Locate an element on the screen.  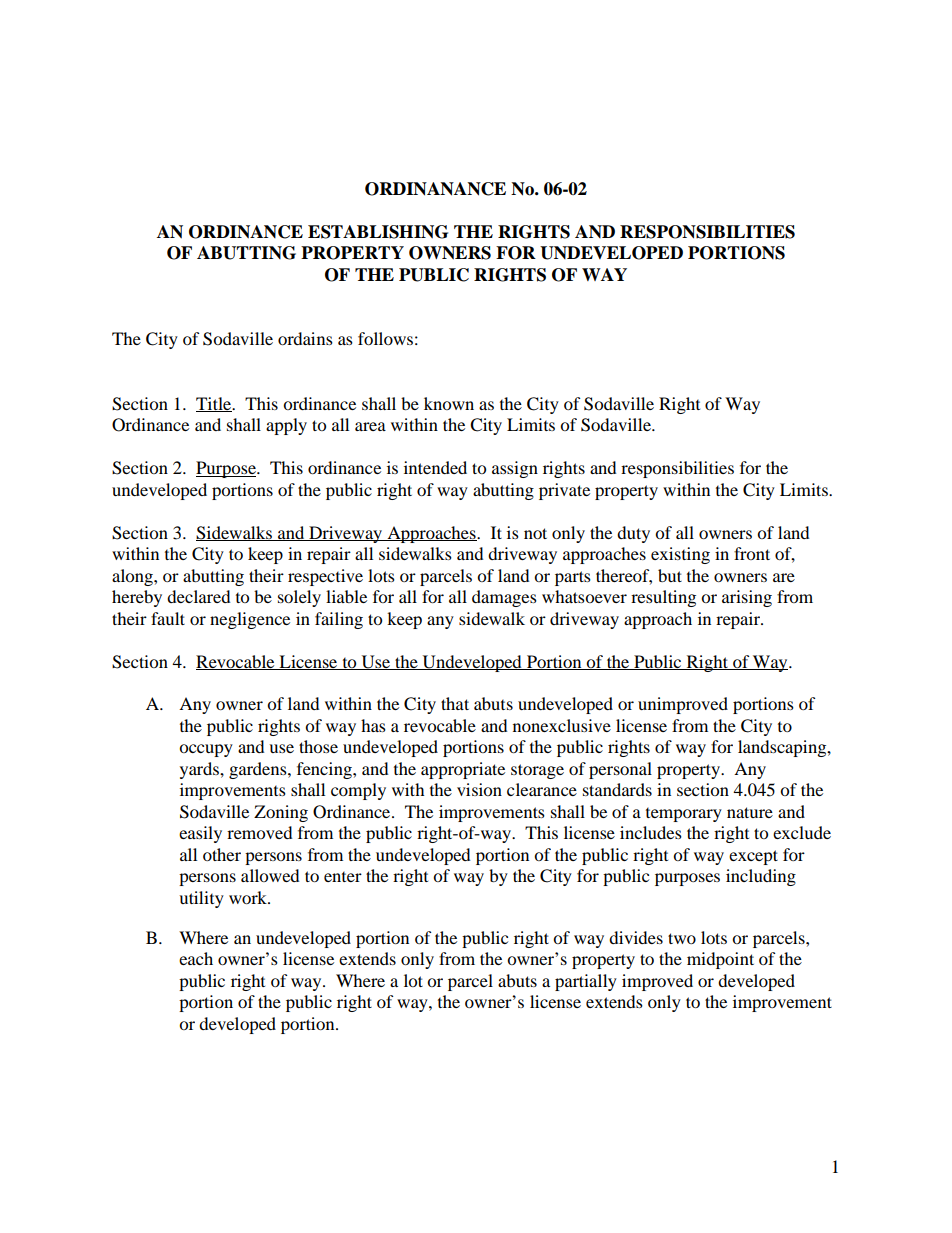
ESTABLISHING is located at coordinates (378, 232).
